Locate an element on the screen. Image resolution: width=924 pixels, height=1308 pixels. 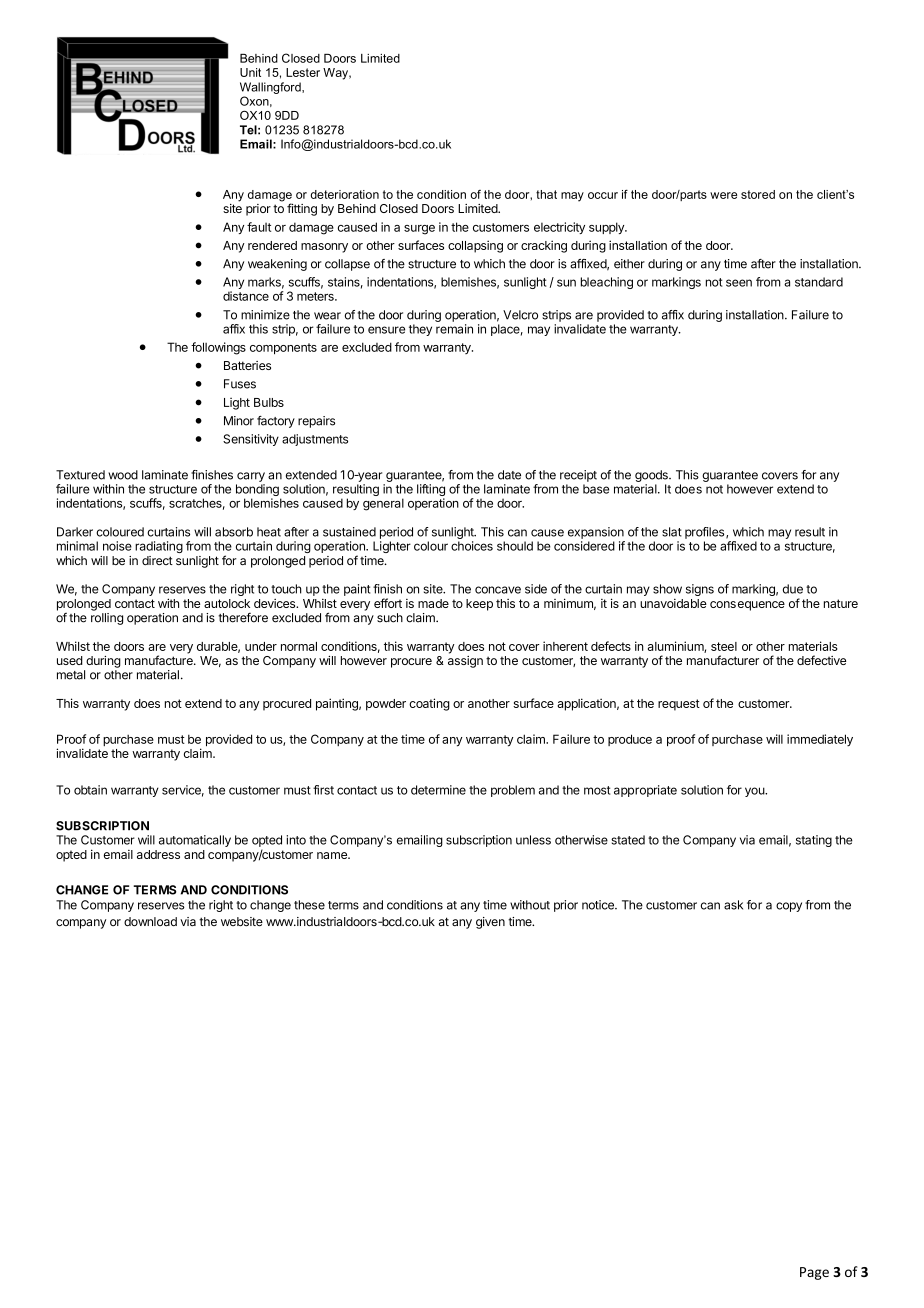
Unit is located at coordinates (250, 72).
